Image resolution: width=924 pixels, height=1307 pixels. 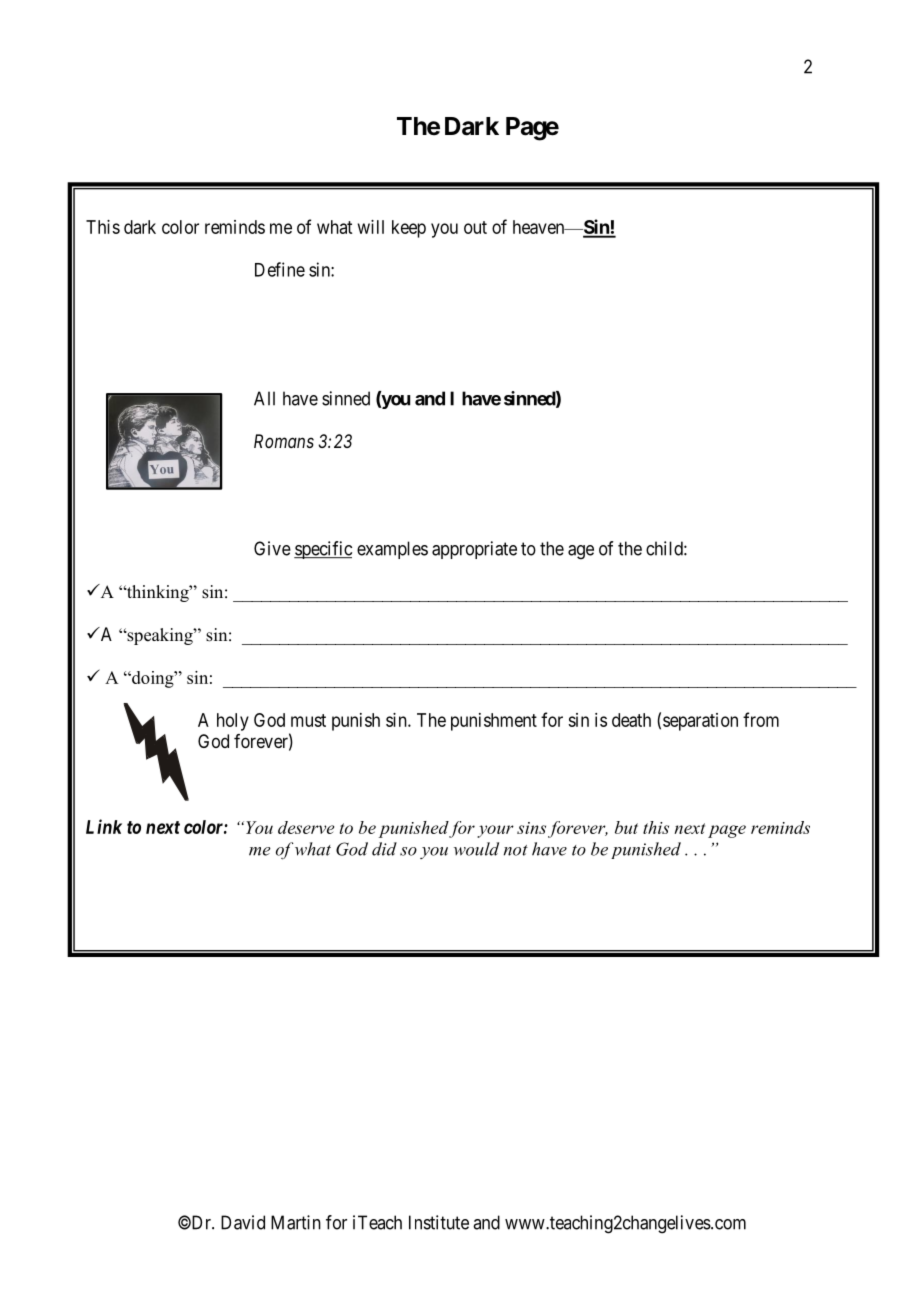 I want to click on keep, so click(x=409, y=229).
